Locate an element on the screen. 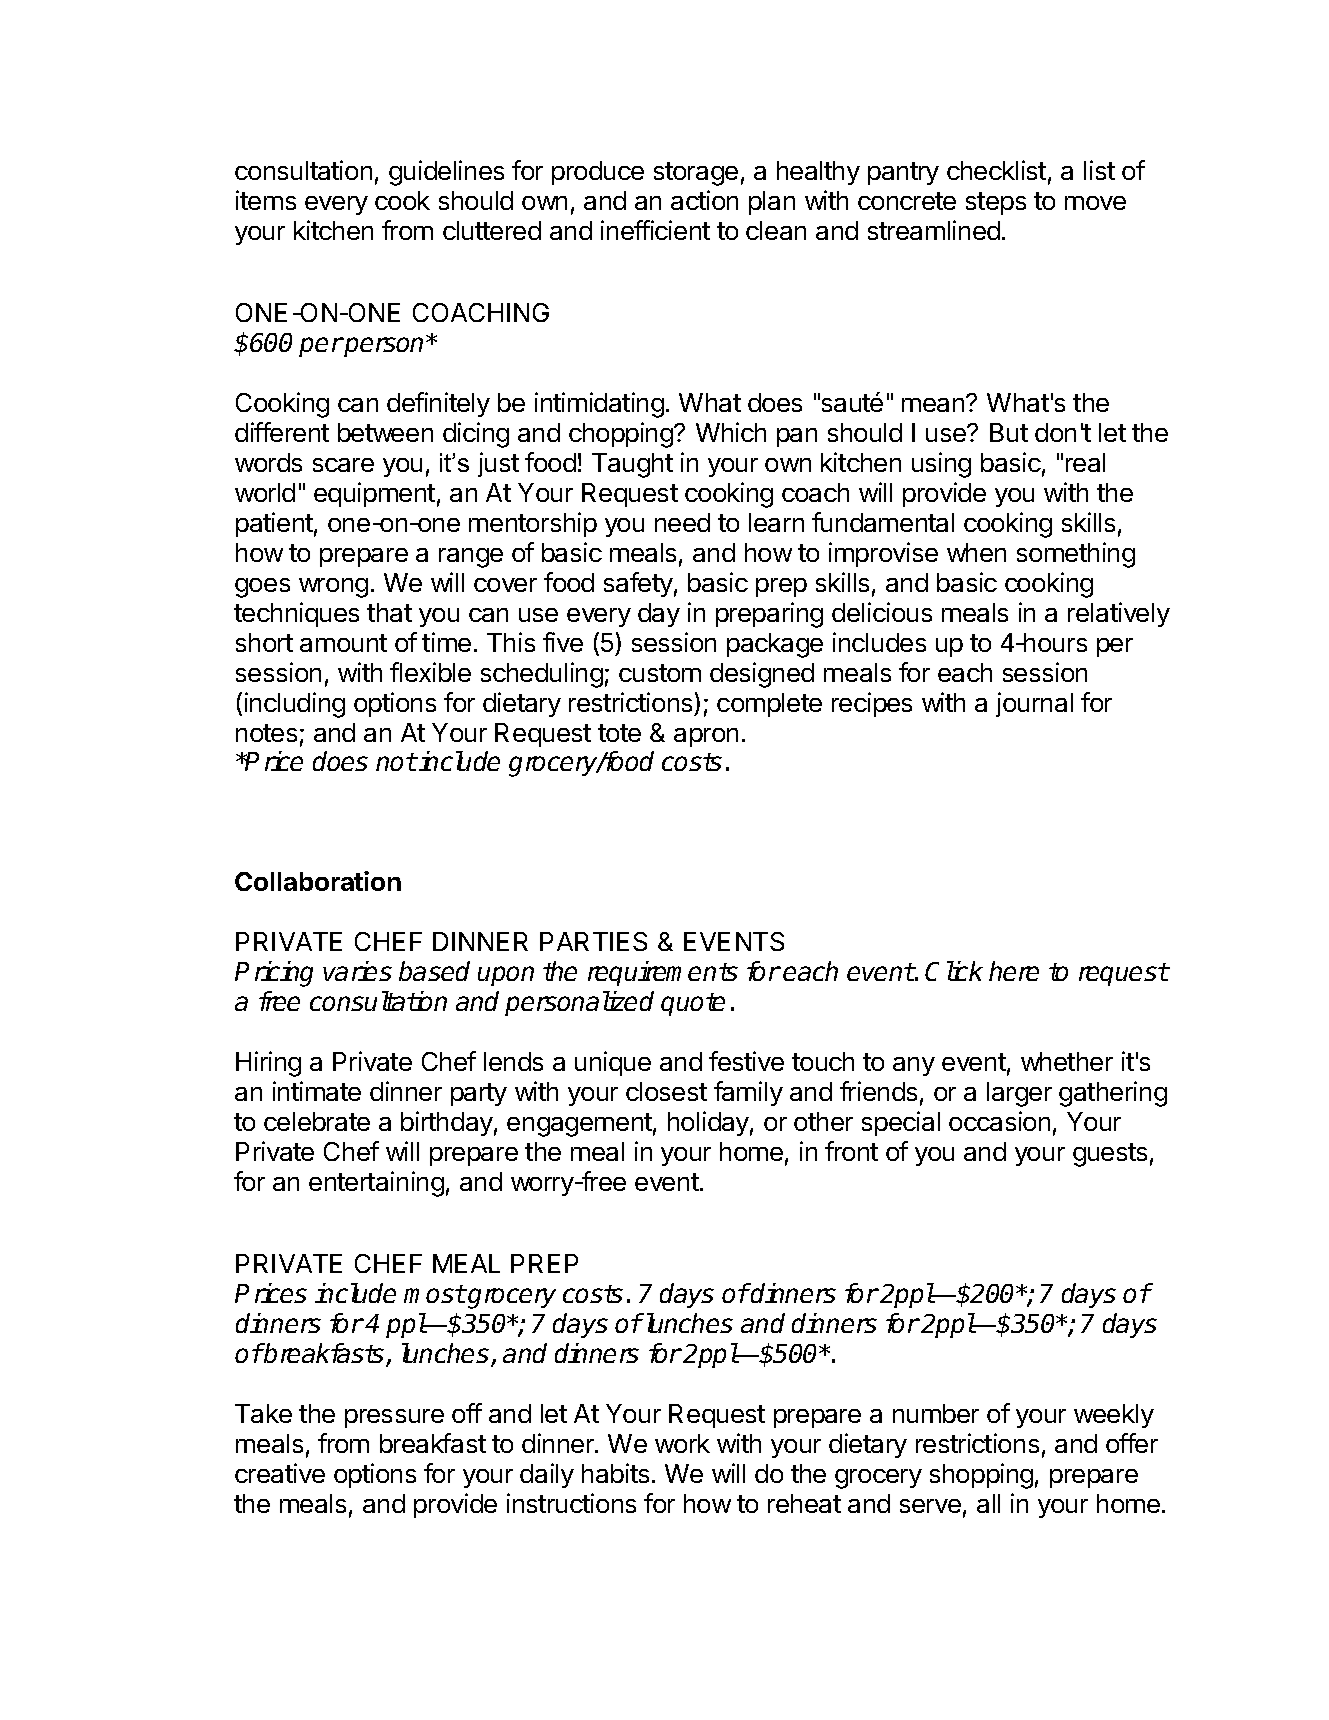 The width and height of the screenshot is (1329, 1720). shopping is located at coordinates (981, 1476).
